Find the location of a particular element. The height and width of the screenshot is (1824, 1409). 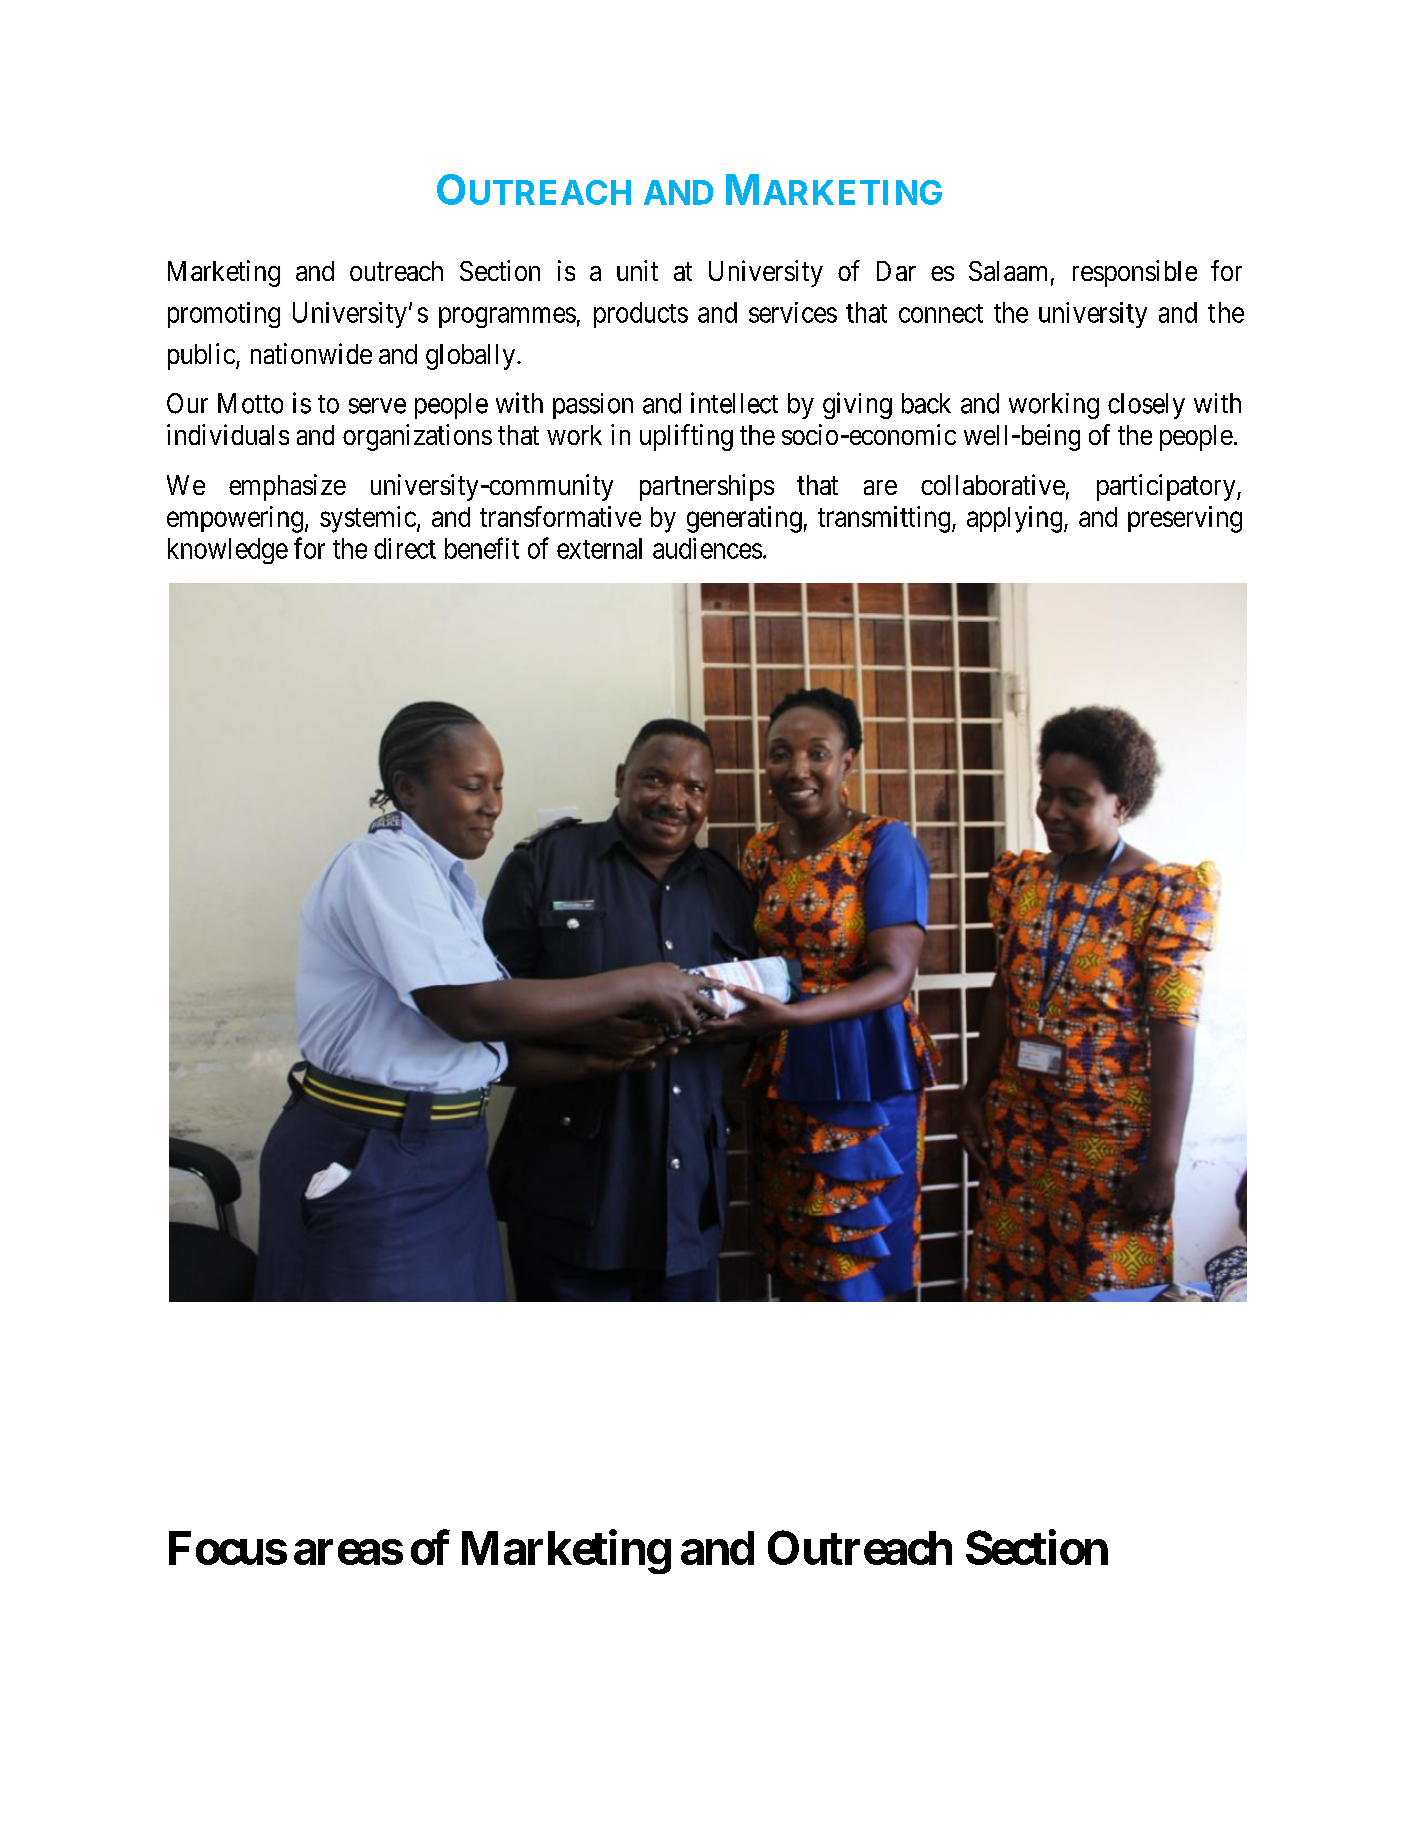

promoting is located at coordinates (224, 315).
